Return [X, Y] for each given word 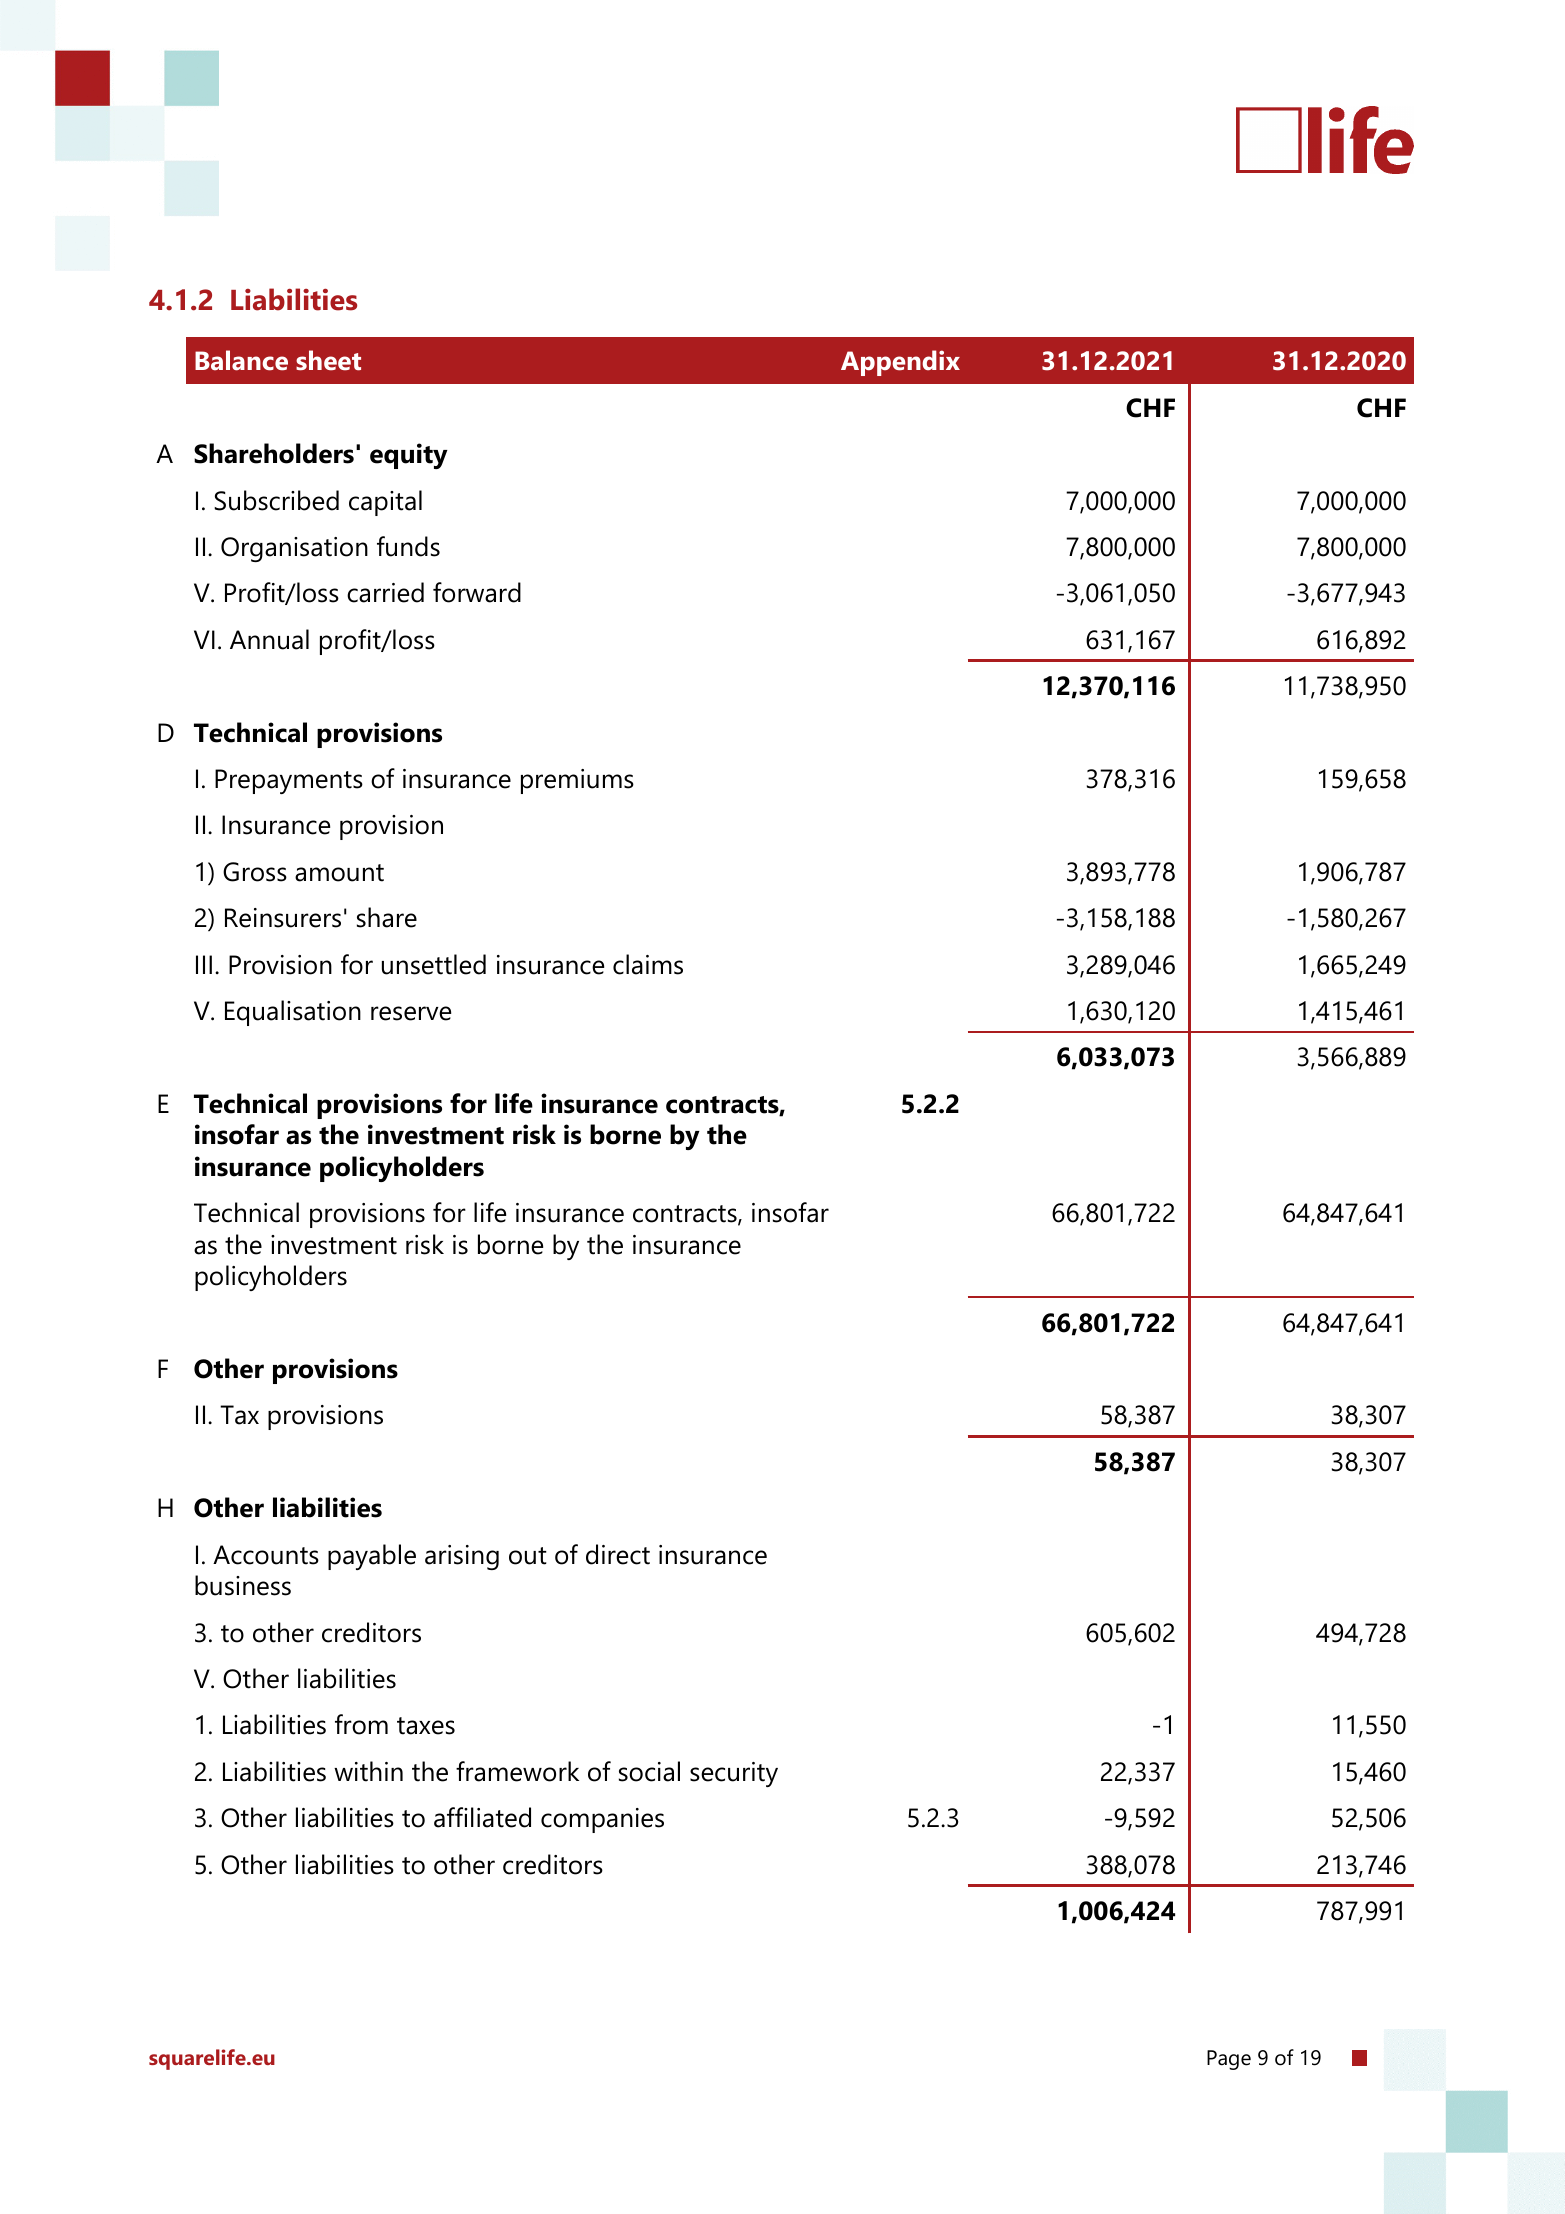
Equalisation [293, 1013]
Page [1229, 2060]
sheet [328, 360]
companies [602, 1820]
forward [477, 592]
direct [618, 1554]
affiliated [482, 1817]
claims [648, 964]
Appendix [900, 363]
